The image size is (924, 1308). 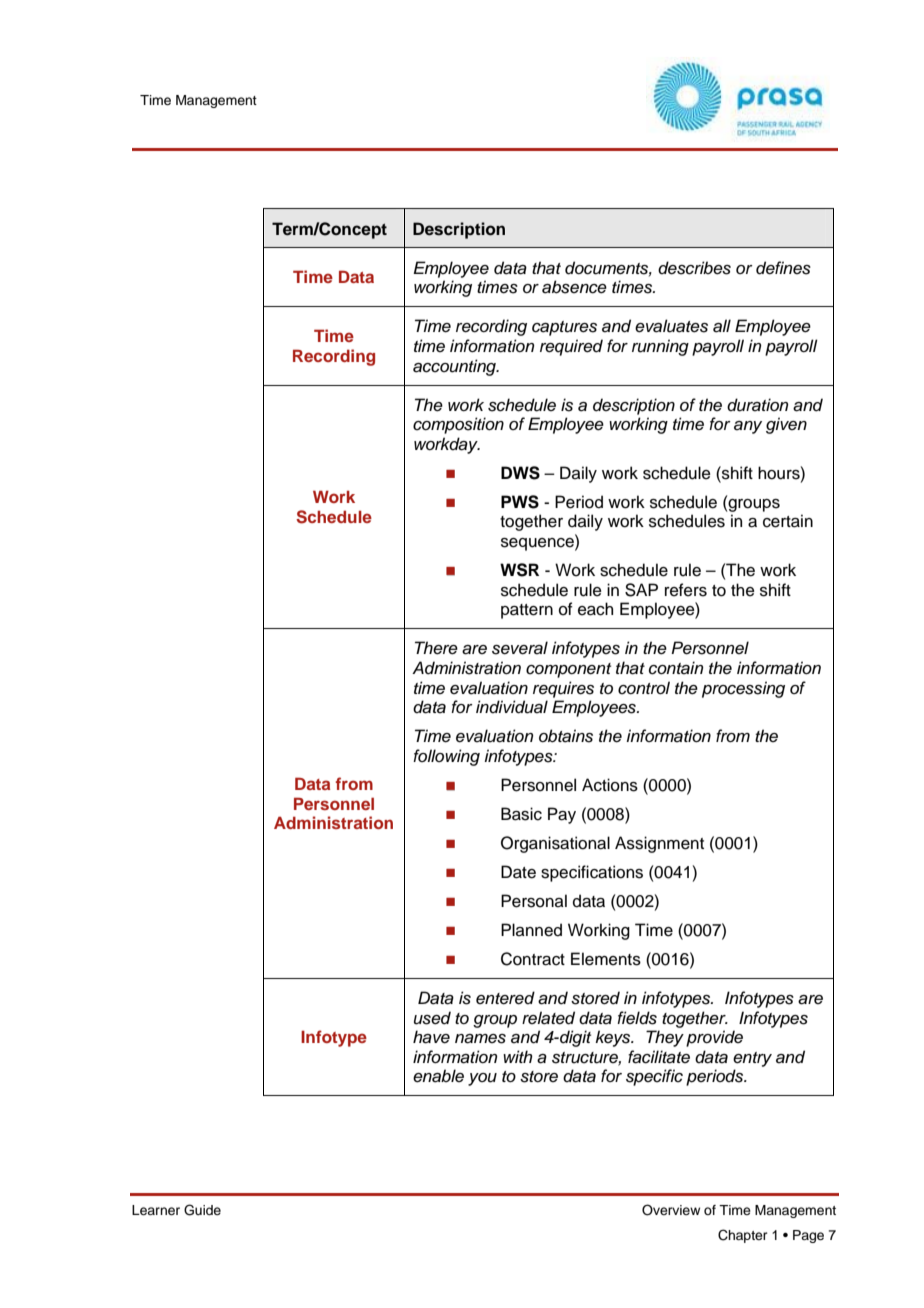 I want to click on you, so click(x=482, y=1079).
